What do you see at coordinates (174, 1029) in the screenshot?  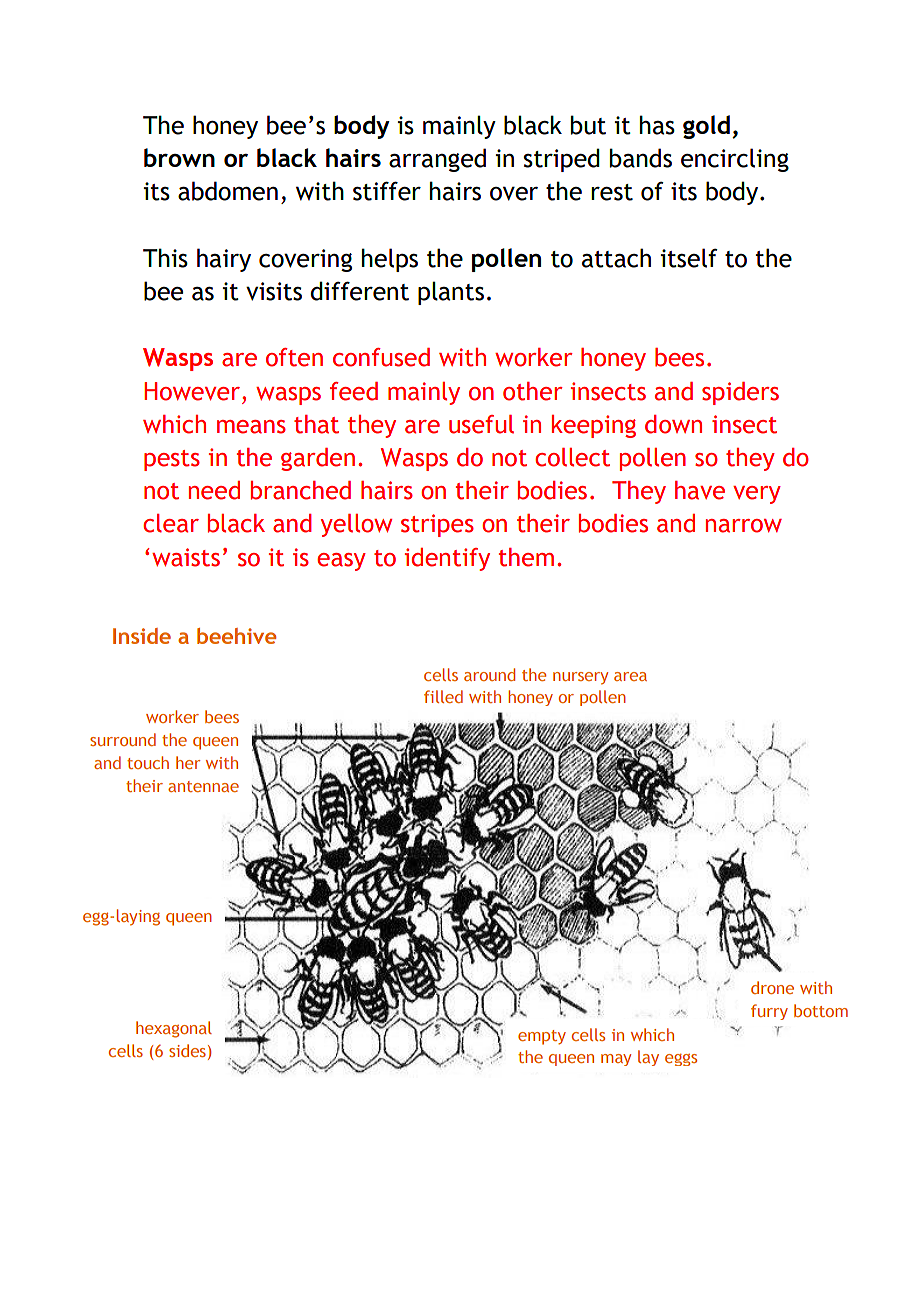 I see `hexagonal` at bounding box center [174, 1029].
